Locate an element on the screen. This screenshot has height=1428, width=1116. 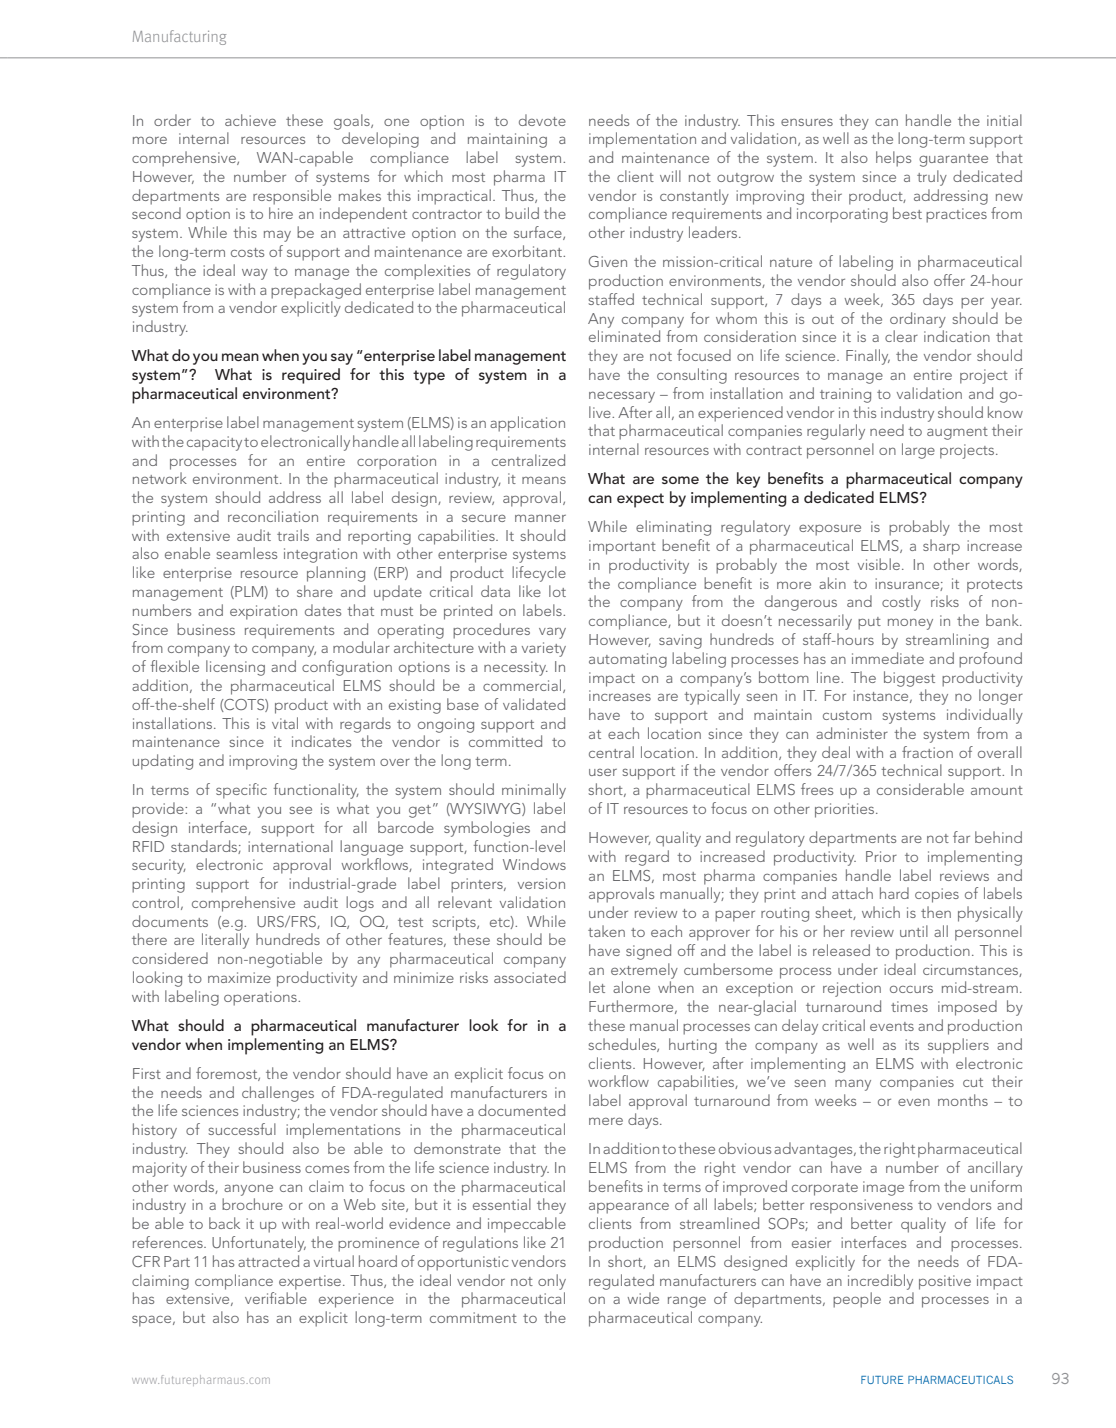
international is located at coordinates (290, 846).
